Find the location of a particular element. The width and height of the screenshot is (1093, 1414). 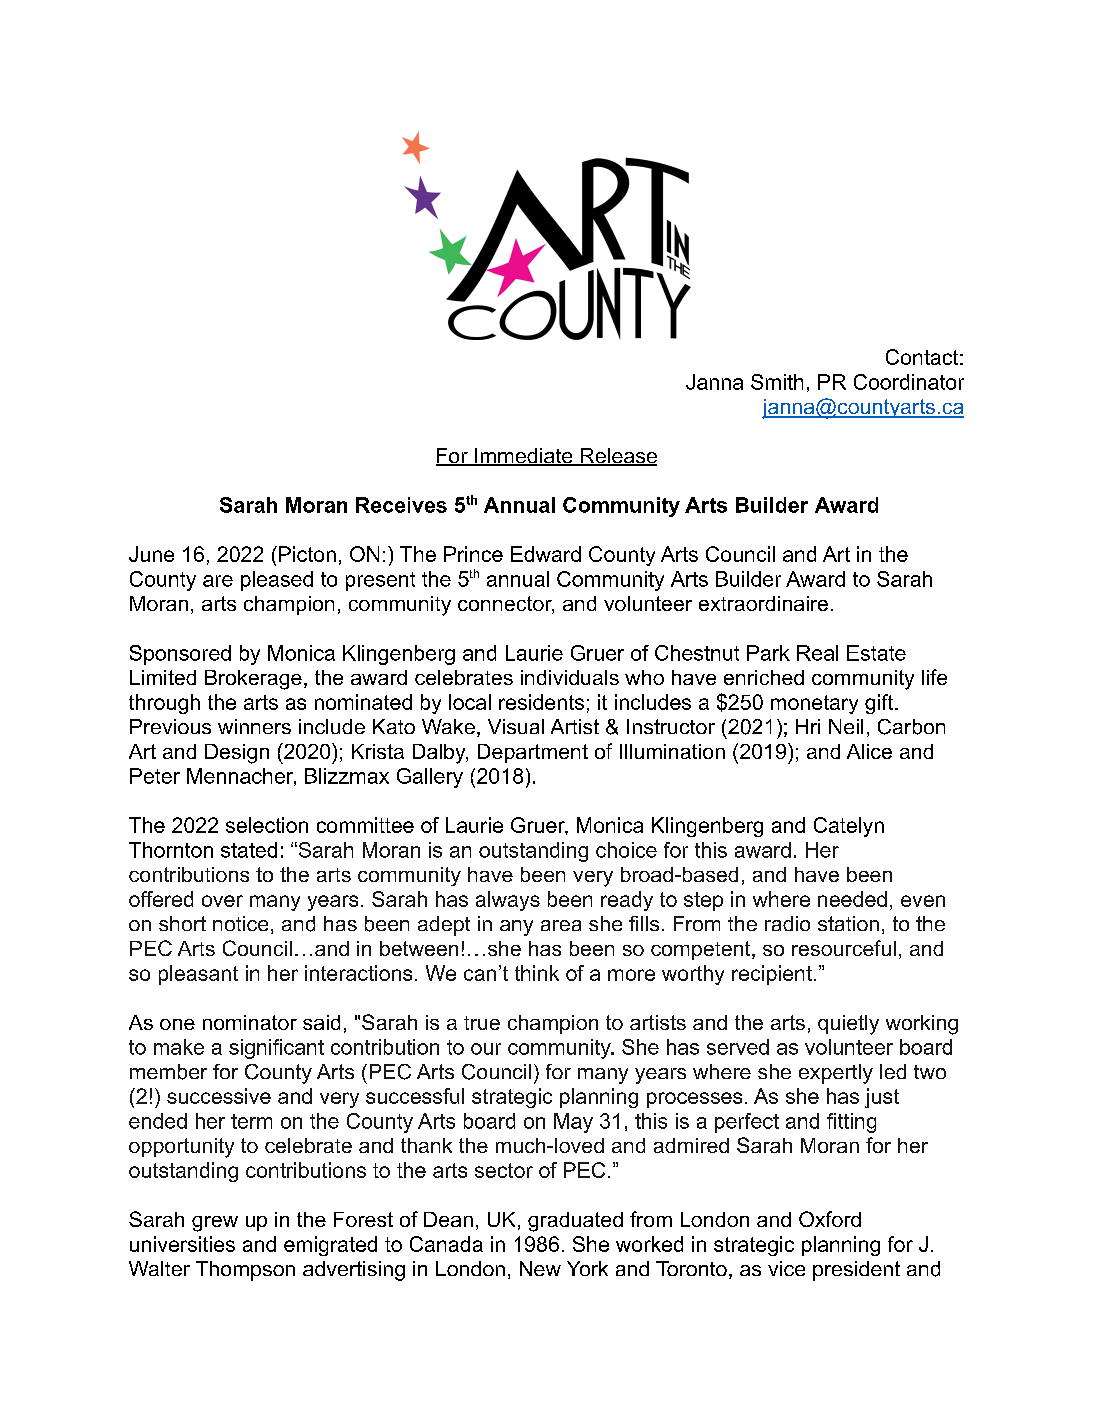

think is located at coordinates (537, 973).
